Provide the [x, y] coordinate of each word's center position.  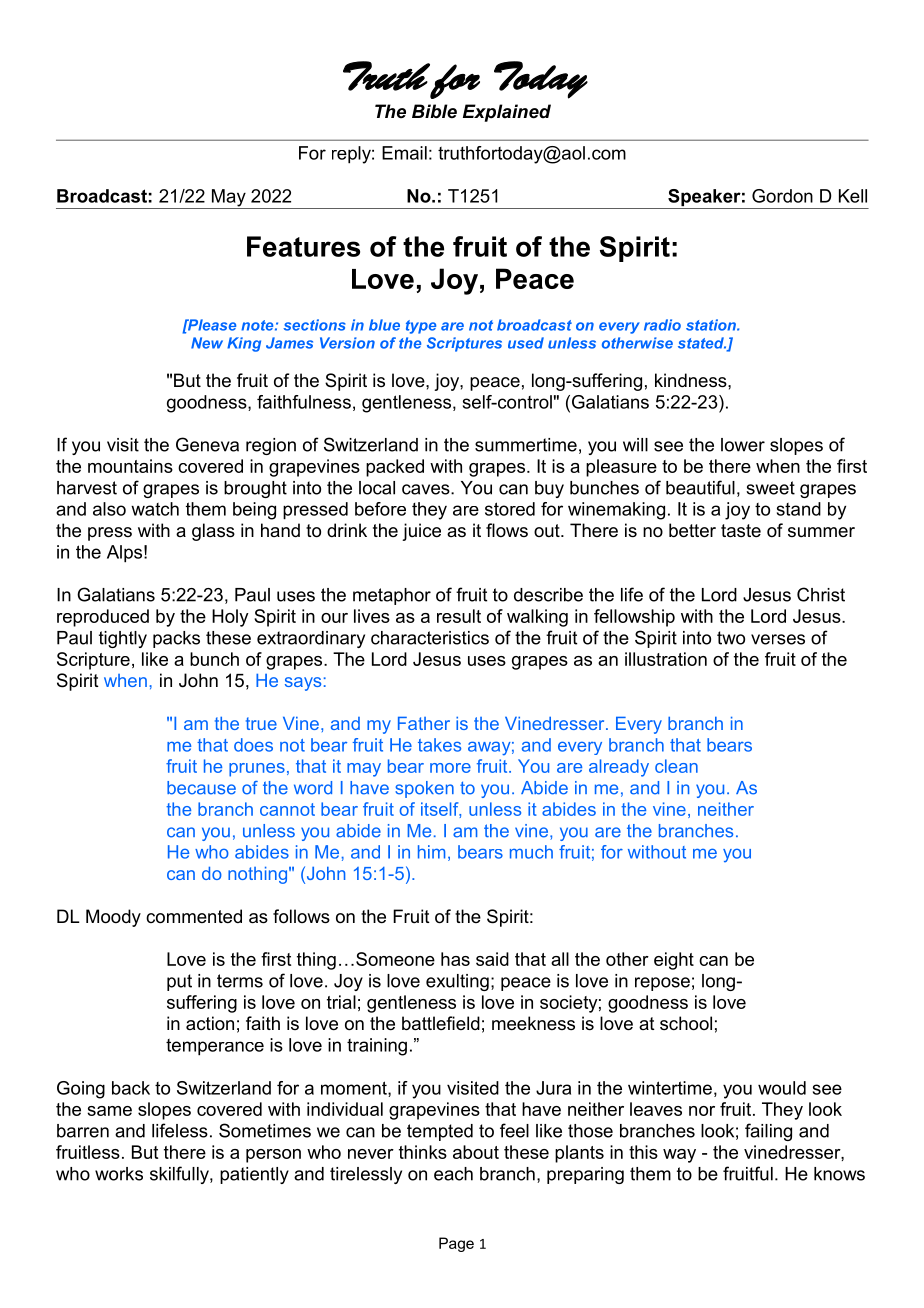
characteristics [430, 638]
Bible [434, 111]
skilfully [180, 1175]
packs [176, 639]
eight [674, 961]
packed [395, 468]
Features [303, 246]
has [455, 959]
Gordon [782, 196]
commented [194, 916]
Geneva [207, 444]
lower [743, 445]
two [731, 638]
